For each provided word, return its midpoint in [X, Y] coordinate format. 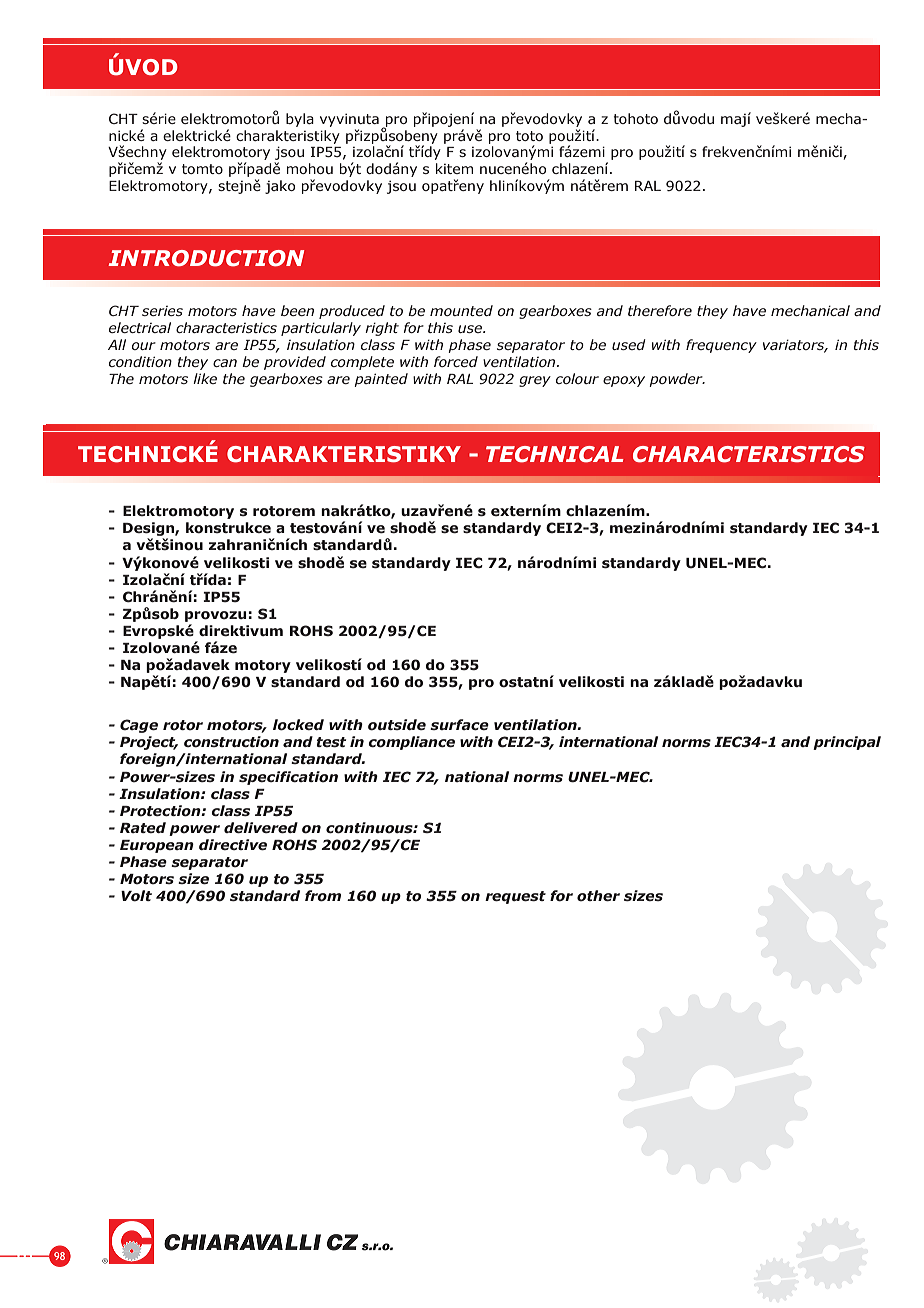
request [515, 897]
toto [529, 136]
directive [233, 844]
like [205, 378]
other [598, 896]
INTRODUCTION [206, 258]
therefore [660, 310]
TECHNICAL [555, 454]
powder [677, 380]
